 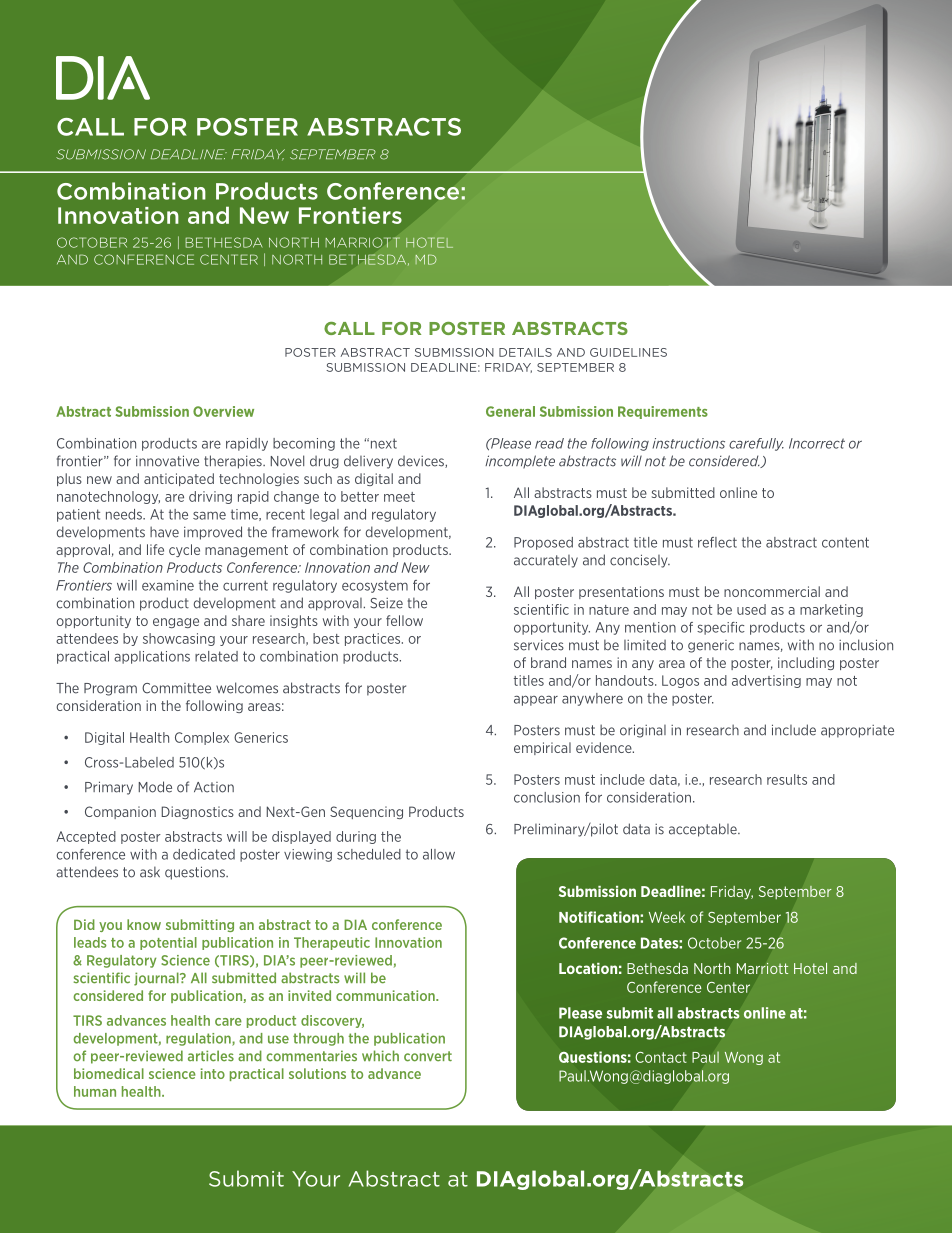 I want to click on dedicated, so click(x=204, y=854).
